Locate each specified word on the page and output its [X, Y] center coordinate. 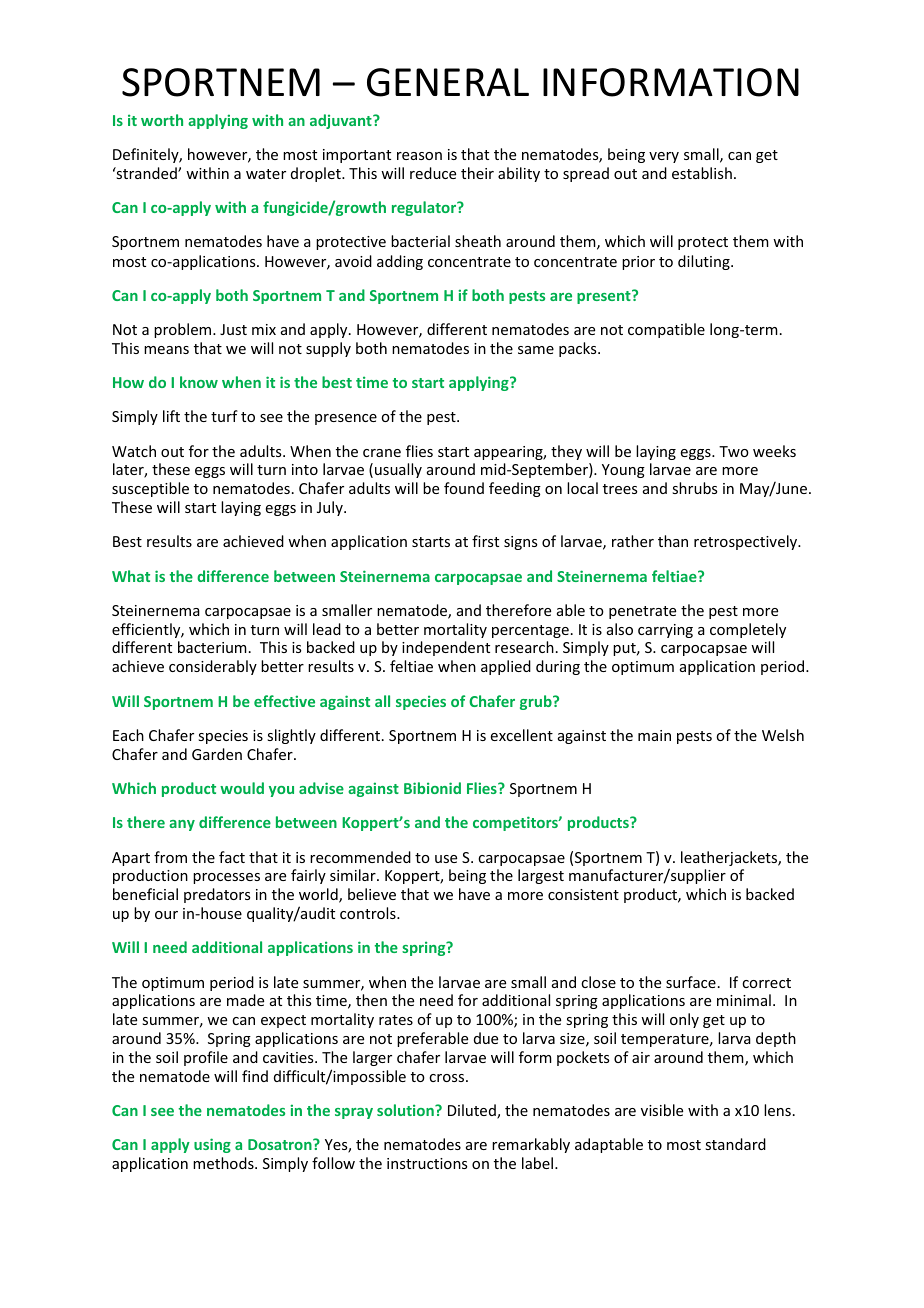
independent [446, 648]
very [664, 157]
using [212, 1145]
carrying [665, 631]
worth [162, 120]
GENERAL [448, 82]
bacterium [212, 647]
